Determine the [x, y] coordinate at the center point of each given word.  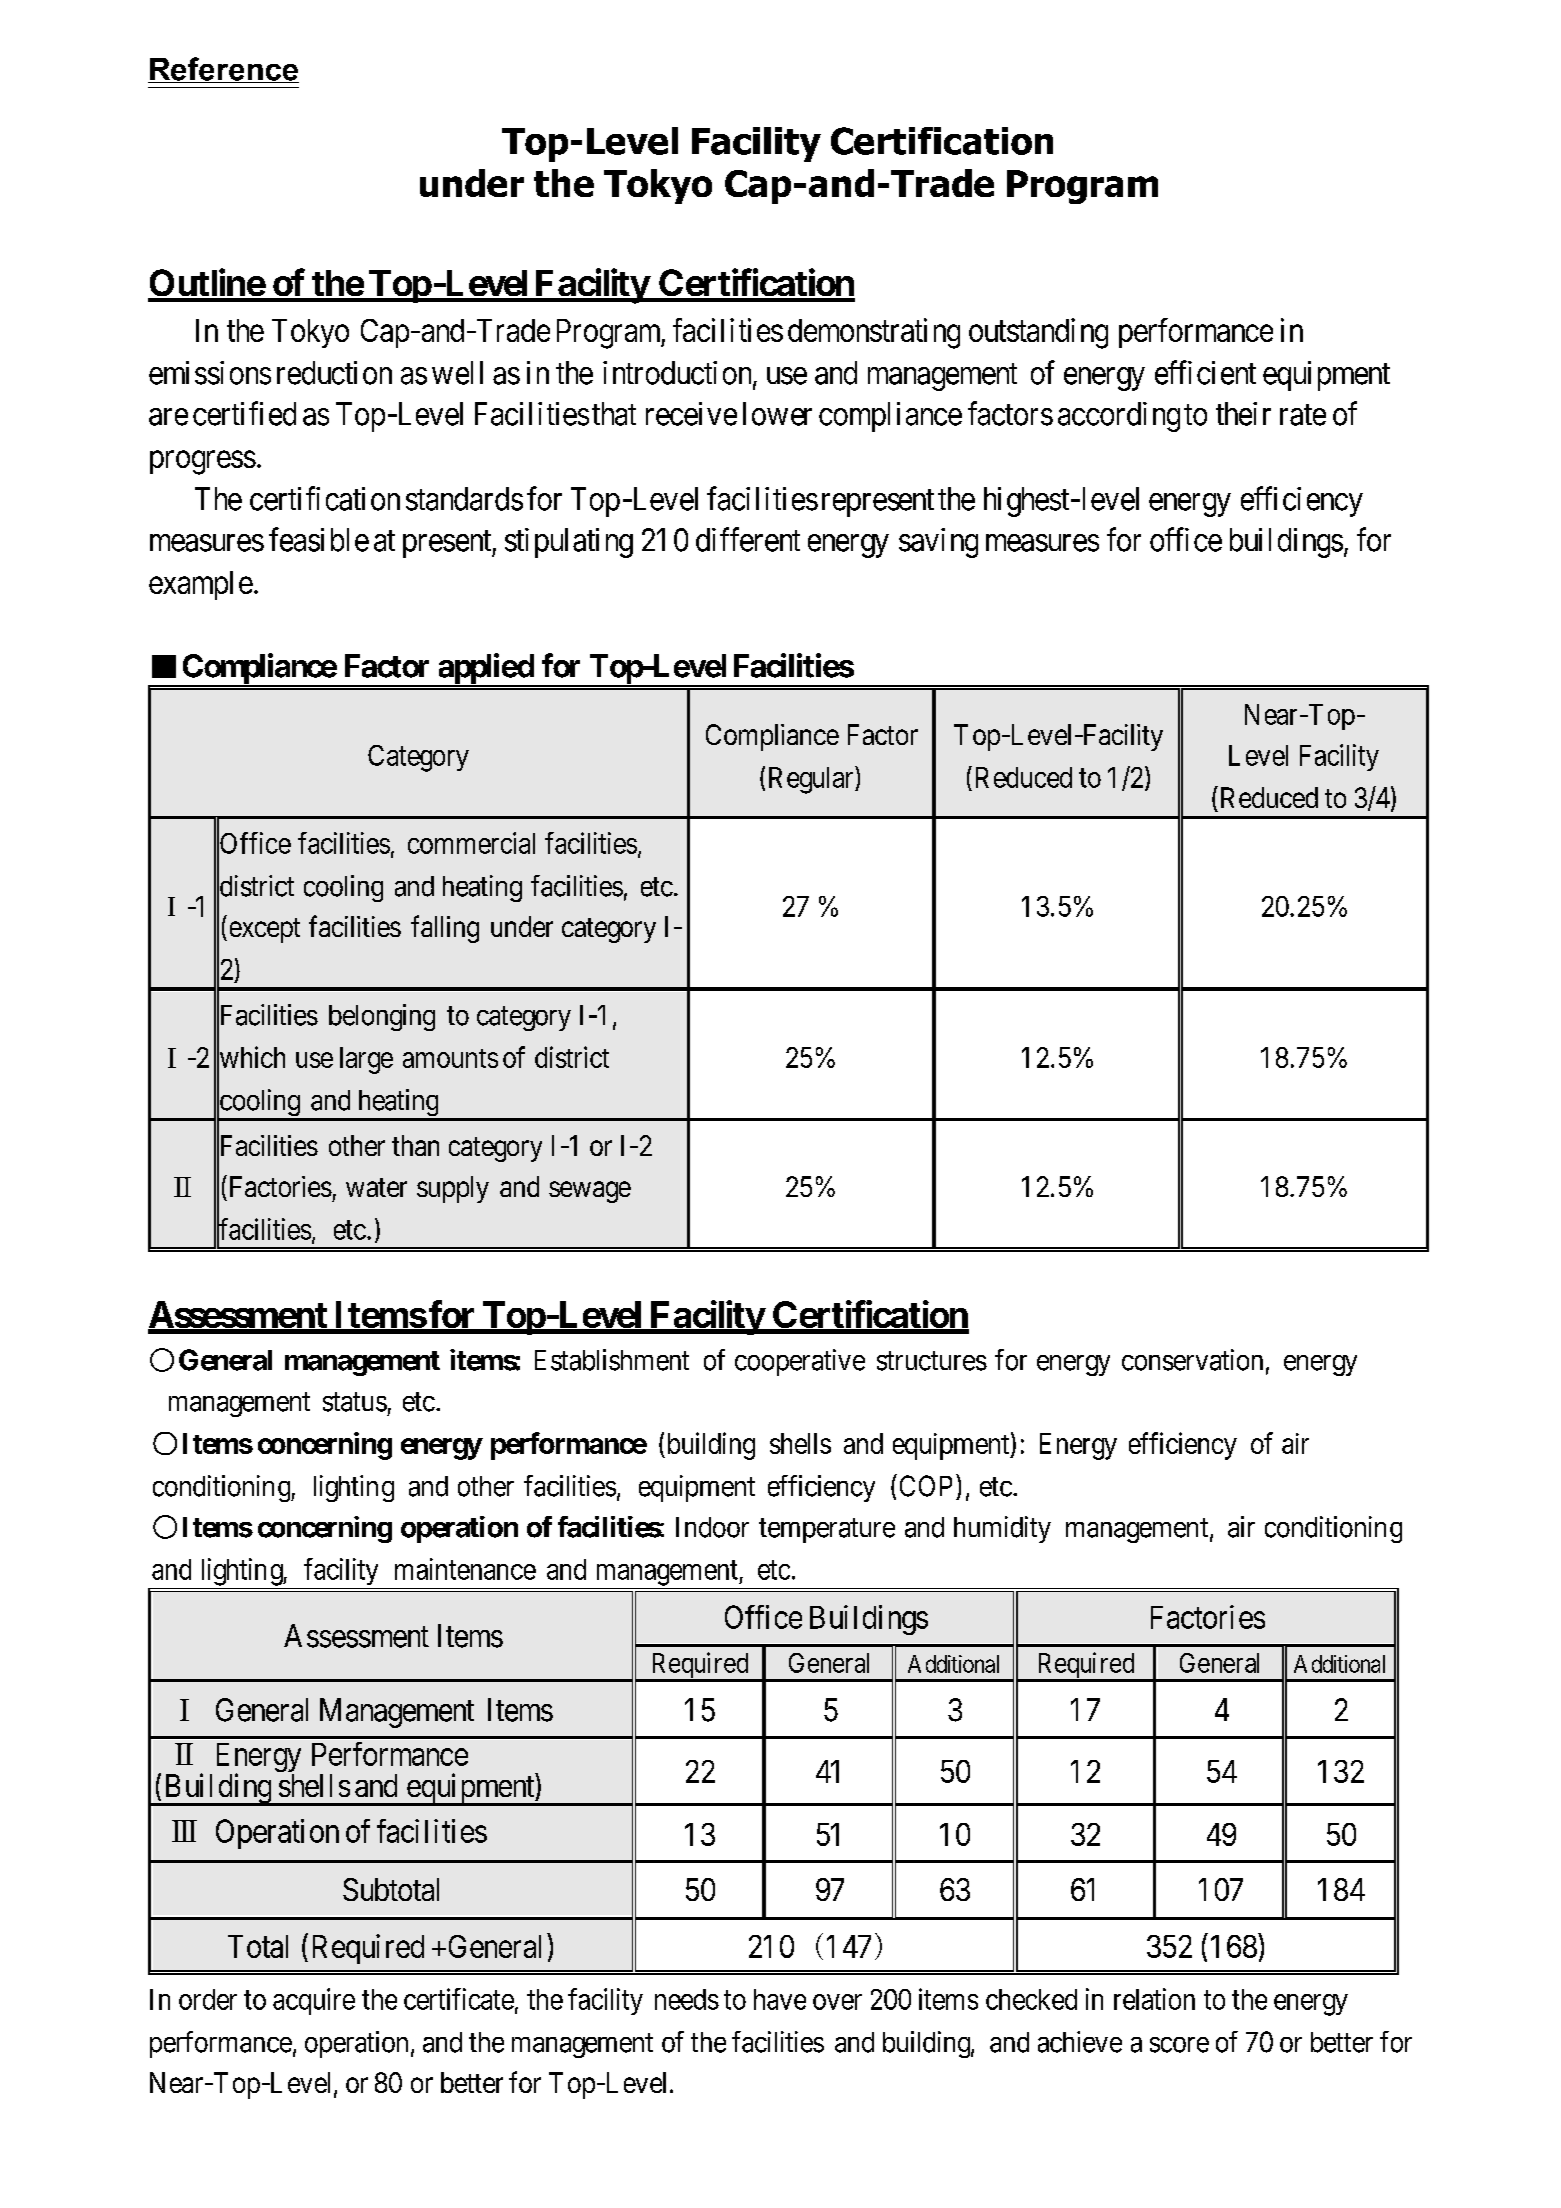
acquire [314, 2001]
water [376, 1187]
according [1119, 417]
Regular [812, 780]
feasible [319, 539]
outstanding [1038, 333]
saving [938, 543]
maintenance [465, 1569]
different [748, 539]
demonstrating [874, 333]
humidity [1002, 1529]
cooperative [800, 1362]
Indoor [712, 1527]
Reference [223, 70]
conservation [1192, 1360]
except [265, 930]
